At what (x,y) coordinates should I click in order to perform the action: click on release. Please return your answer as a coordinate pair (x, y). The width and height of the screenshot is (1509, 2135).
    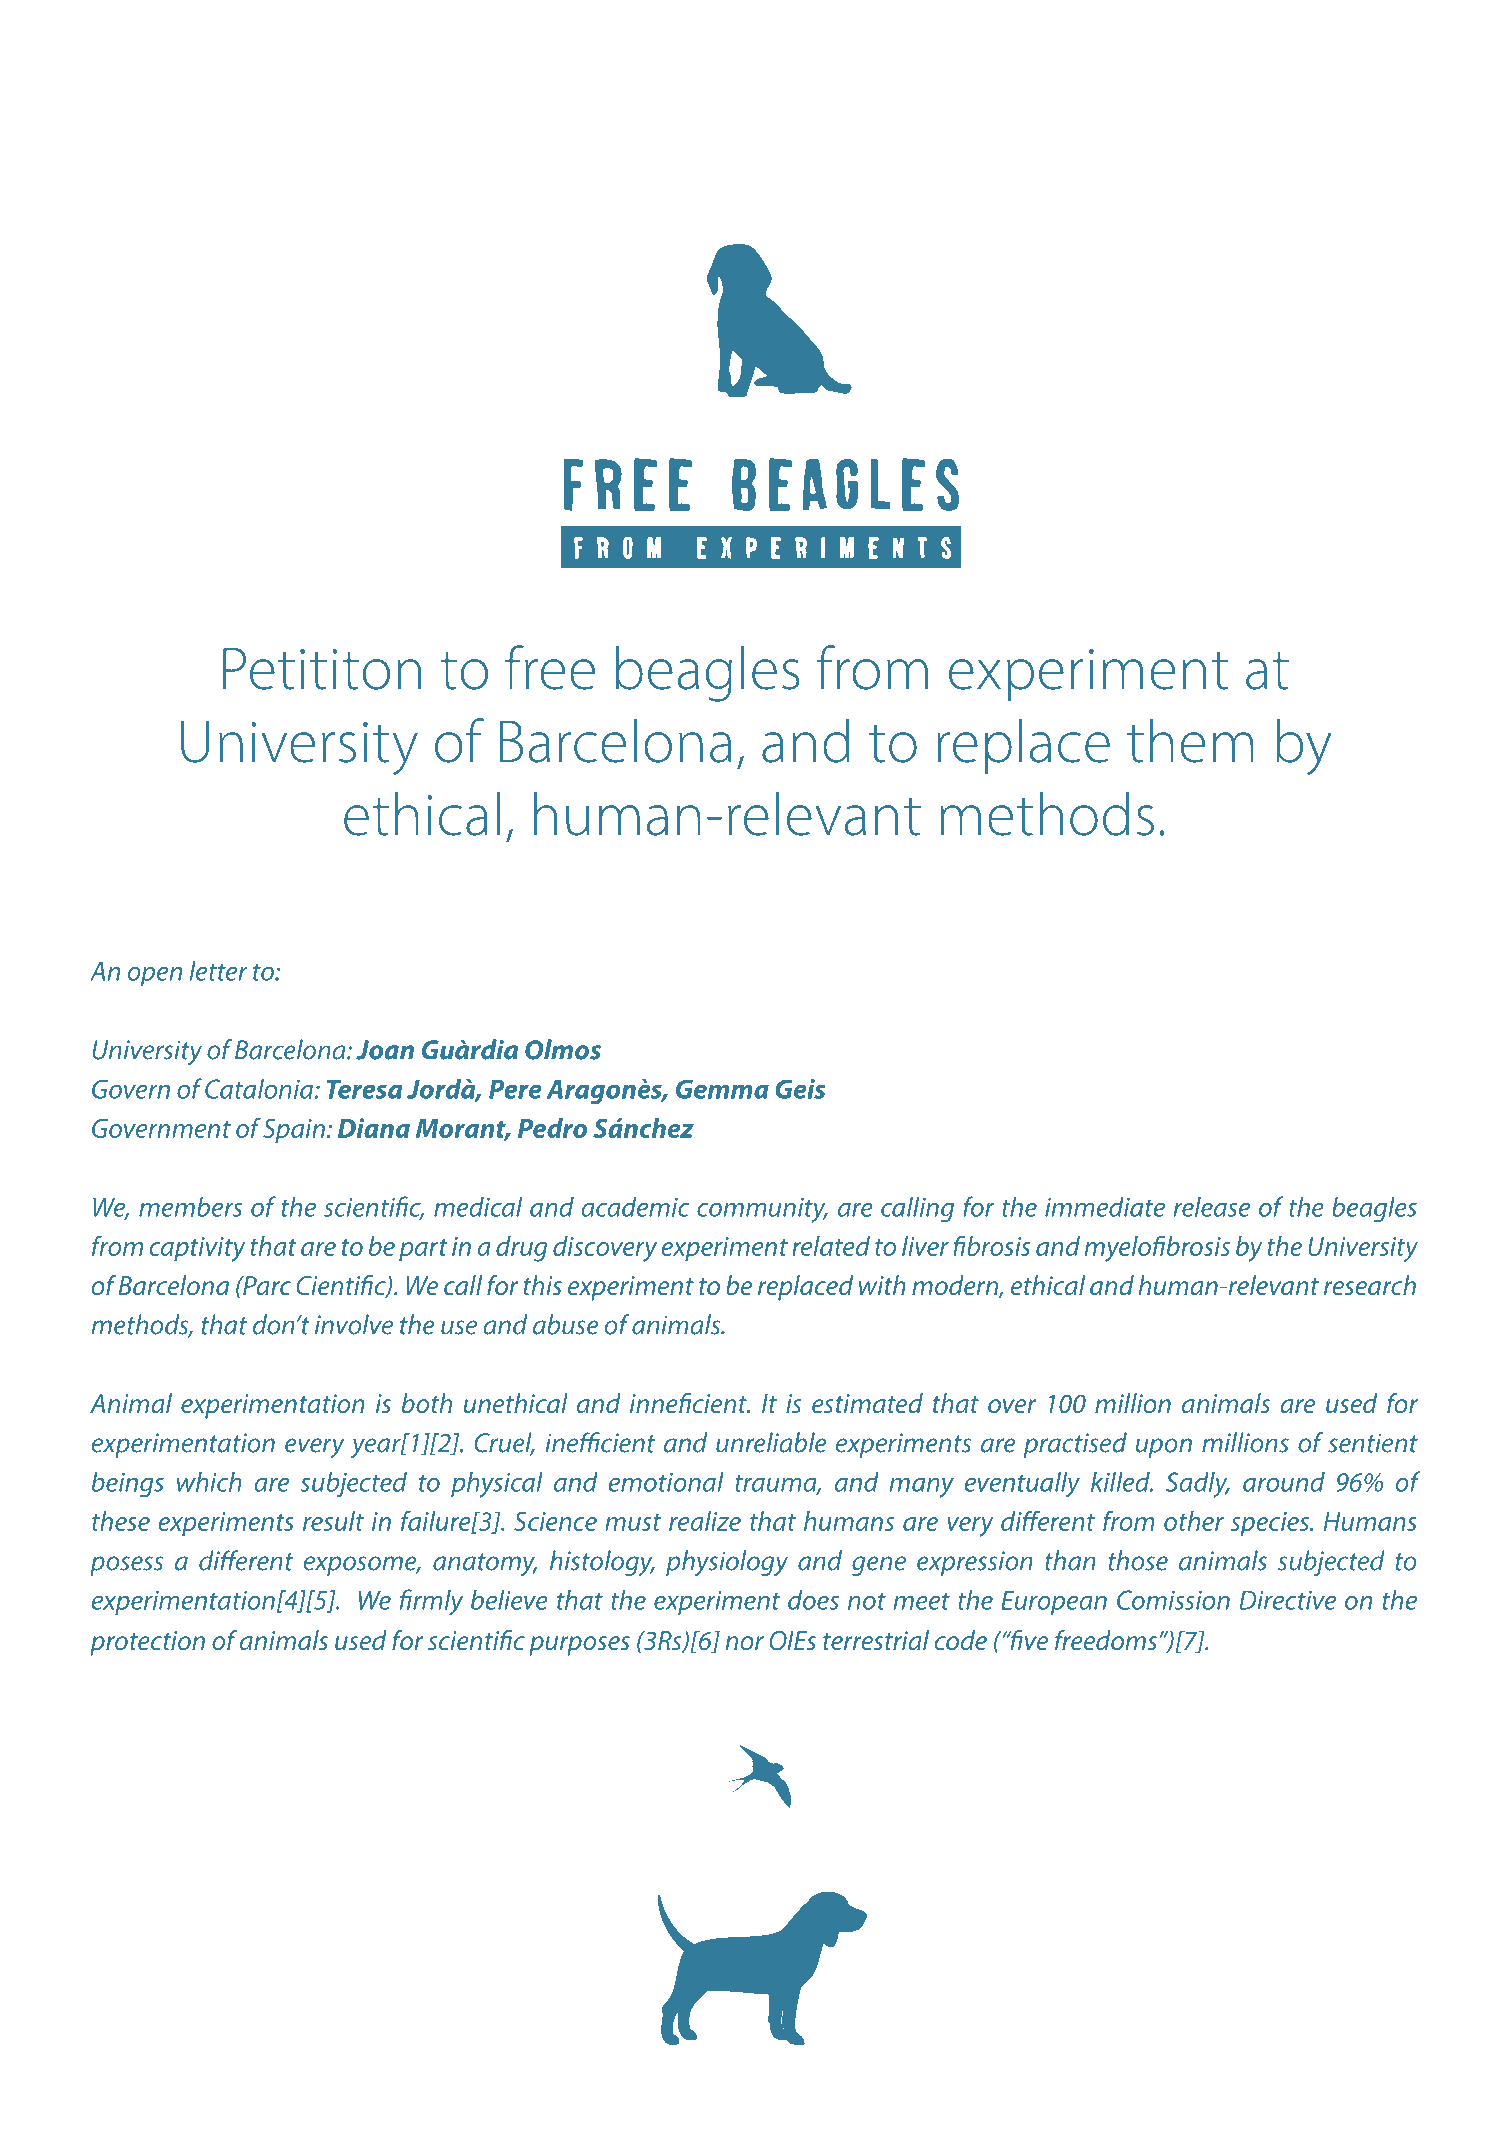
    Looking at the image, I should click on (1212, 1207).
